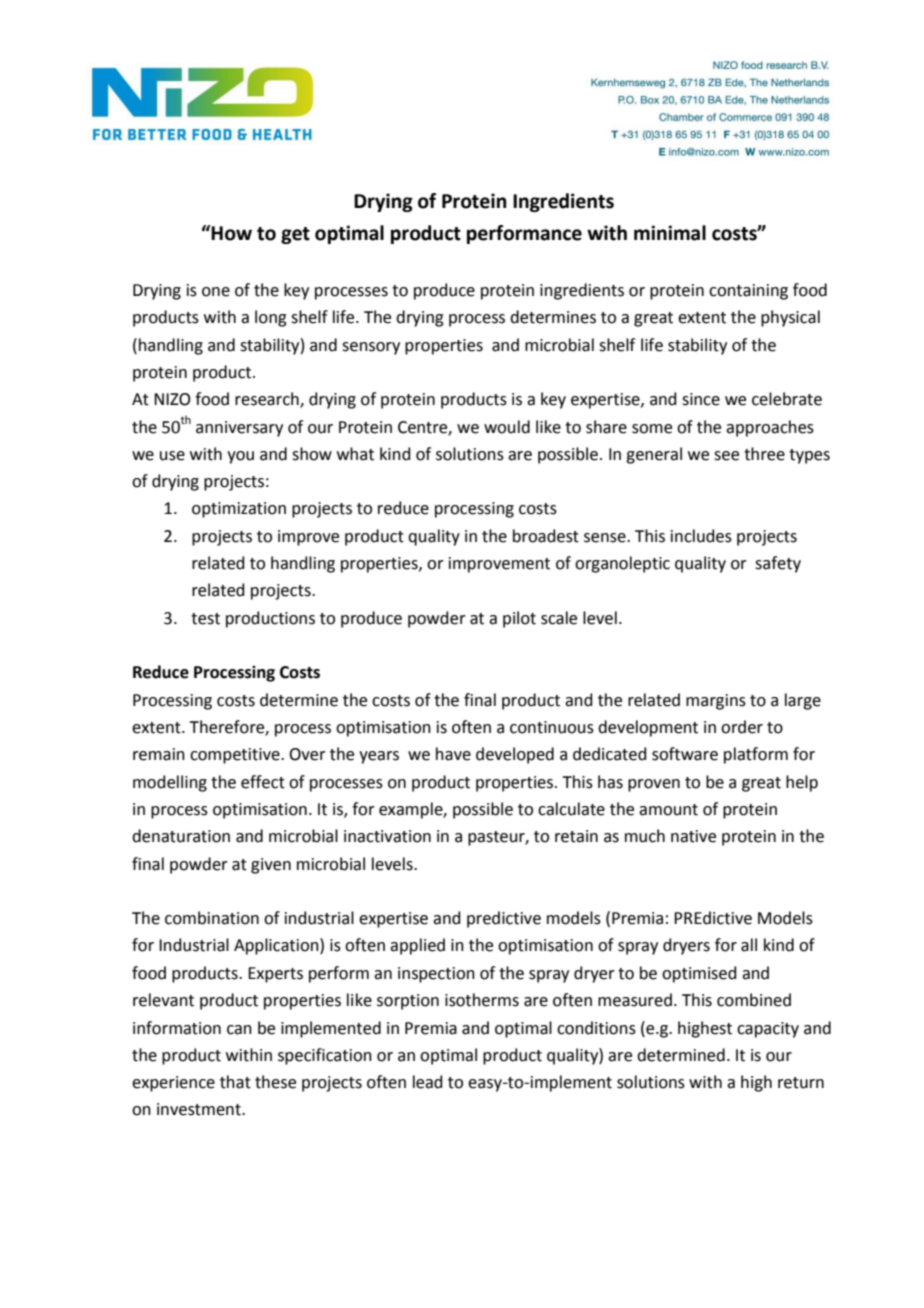 This screenshot has width=924, height=1308. I want to click on would, so click(507, 427).
